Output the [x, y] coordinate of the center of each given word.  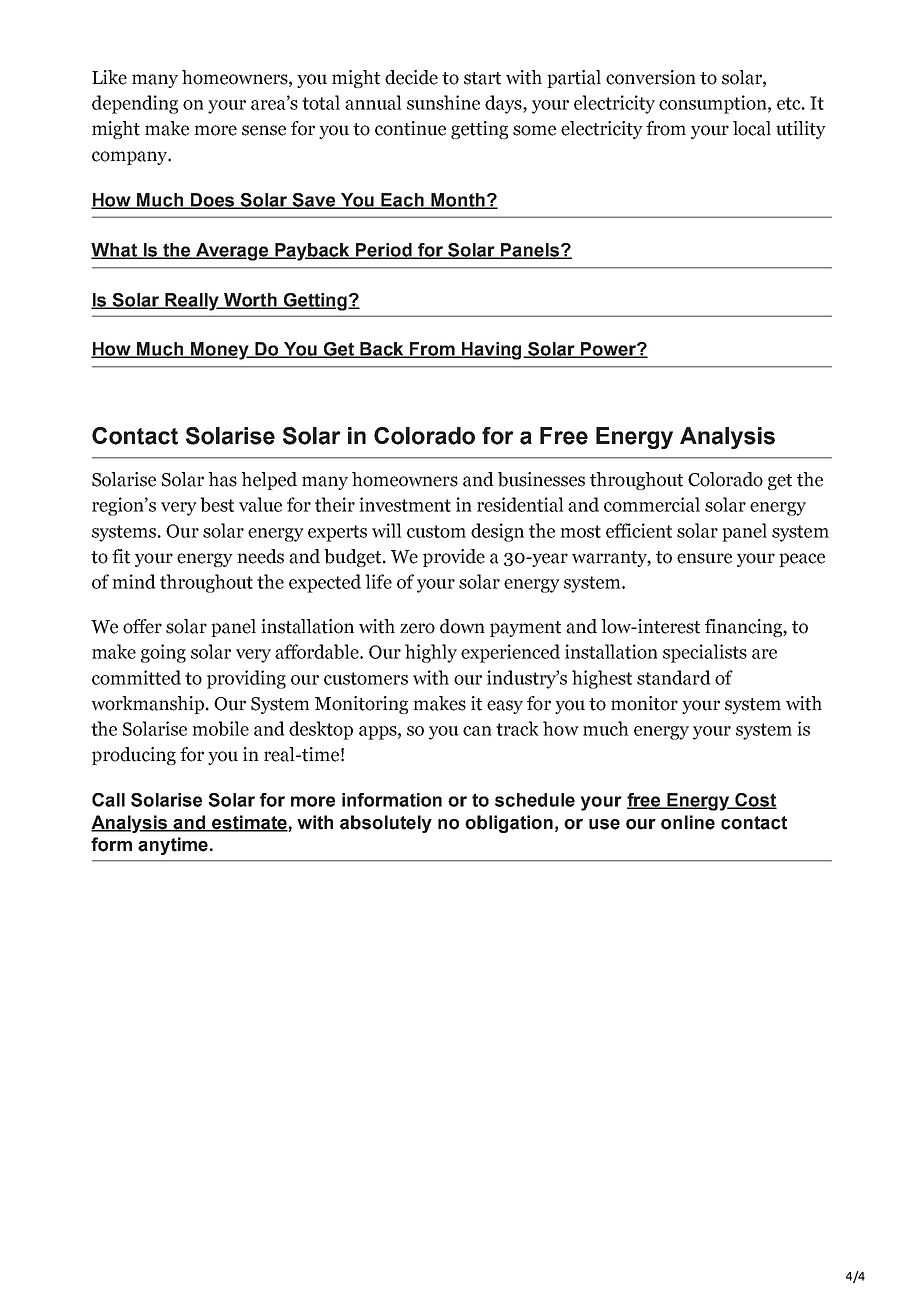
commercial [652, 504]
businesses [541, 479]
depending [135, 104]
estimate [249, 823]
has [222, 479]
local [752, 128]
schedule [535, 800]
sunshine [443, 102]
